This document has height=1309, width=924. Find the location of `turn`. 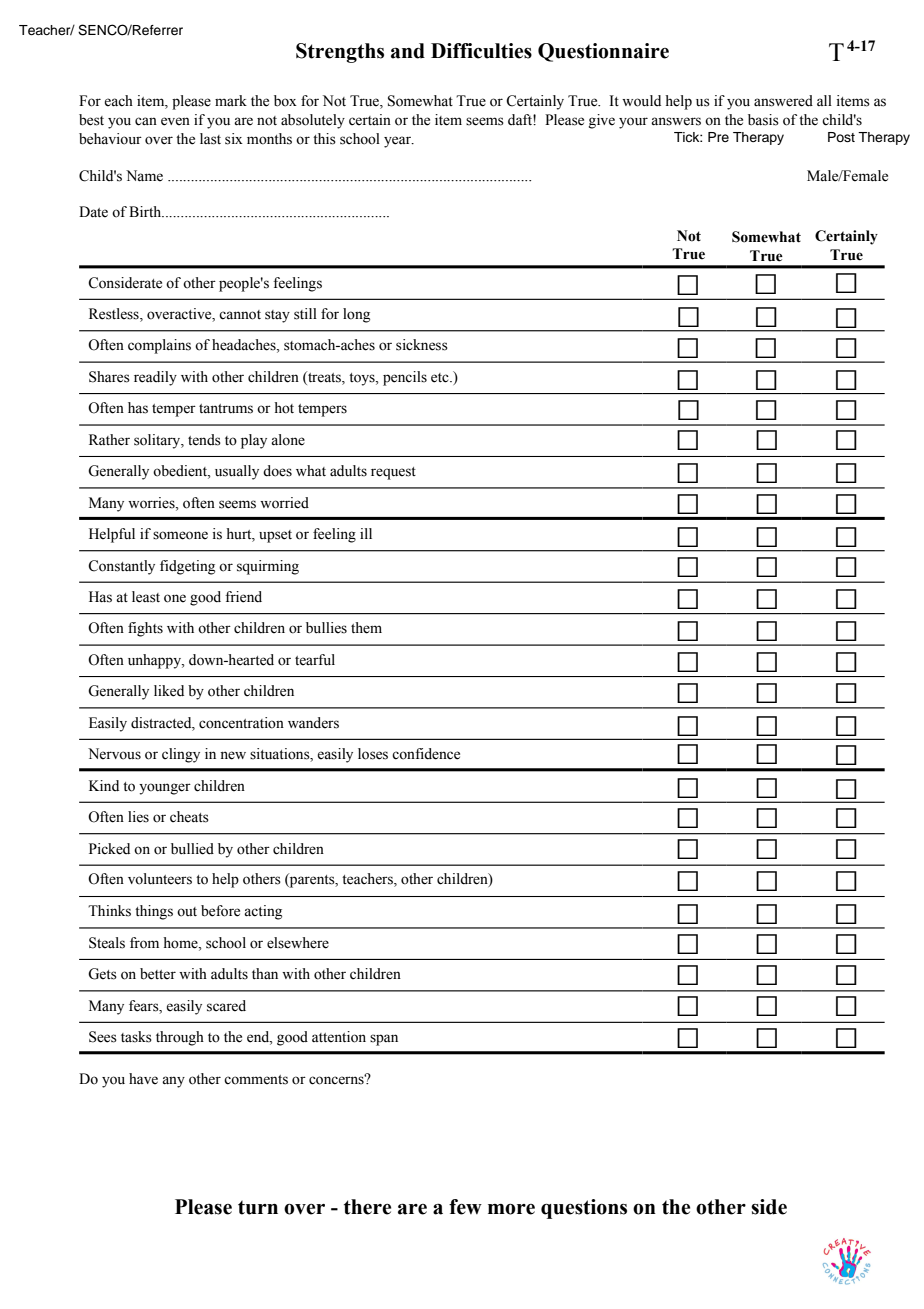

turn is located at coordinates (258, 1207).
